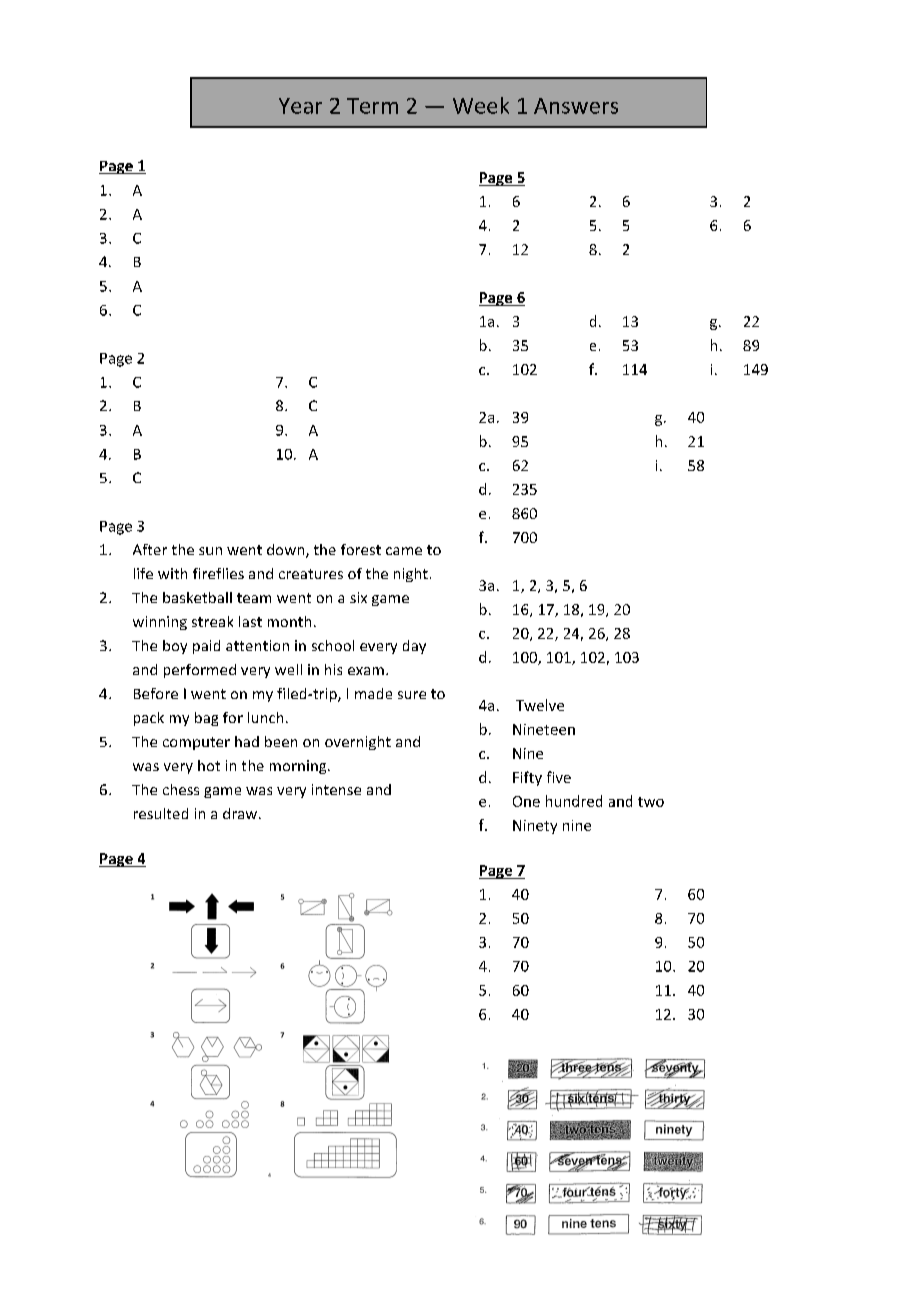 The image size is (924, 1308). I want to click on chess, so click(181, 789).
